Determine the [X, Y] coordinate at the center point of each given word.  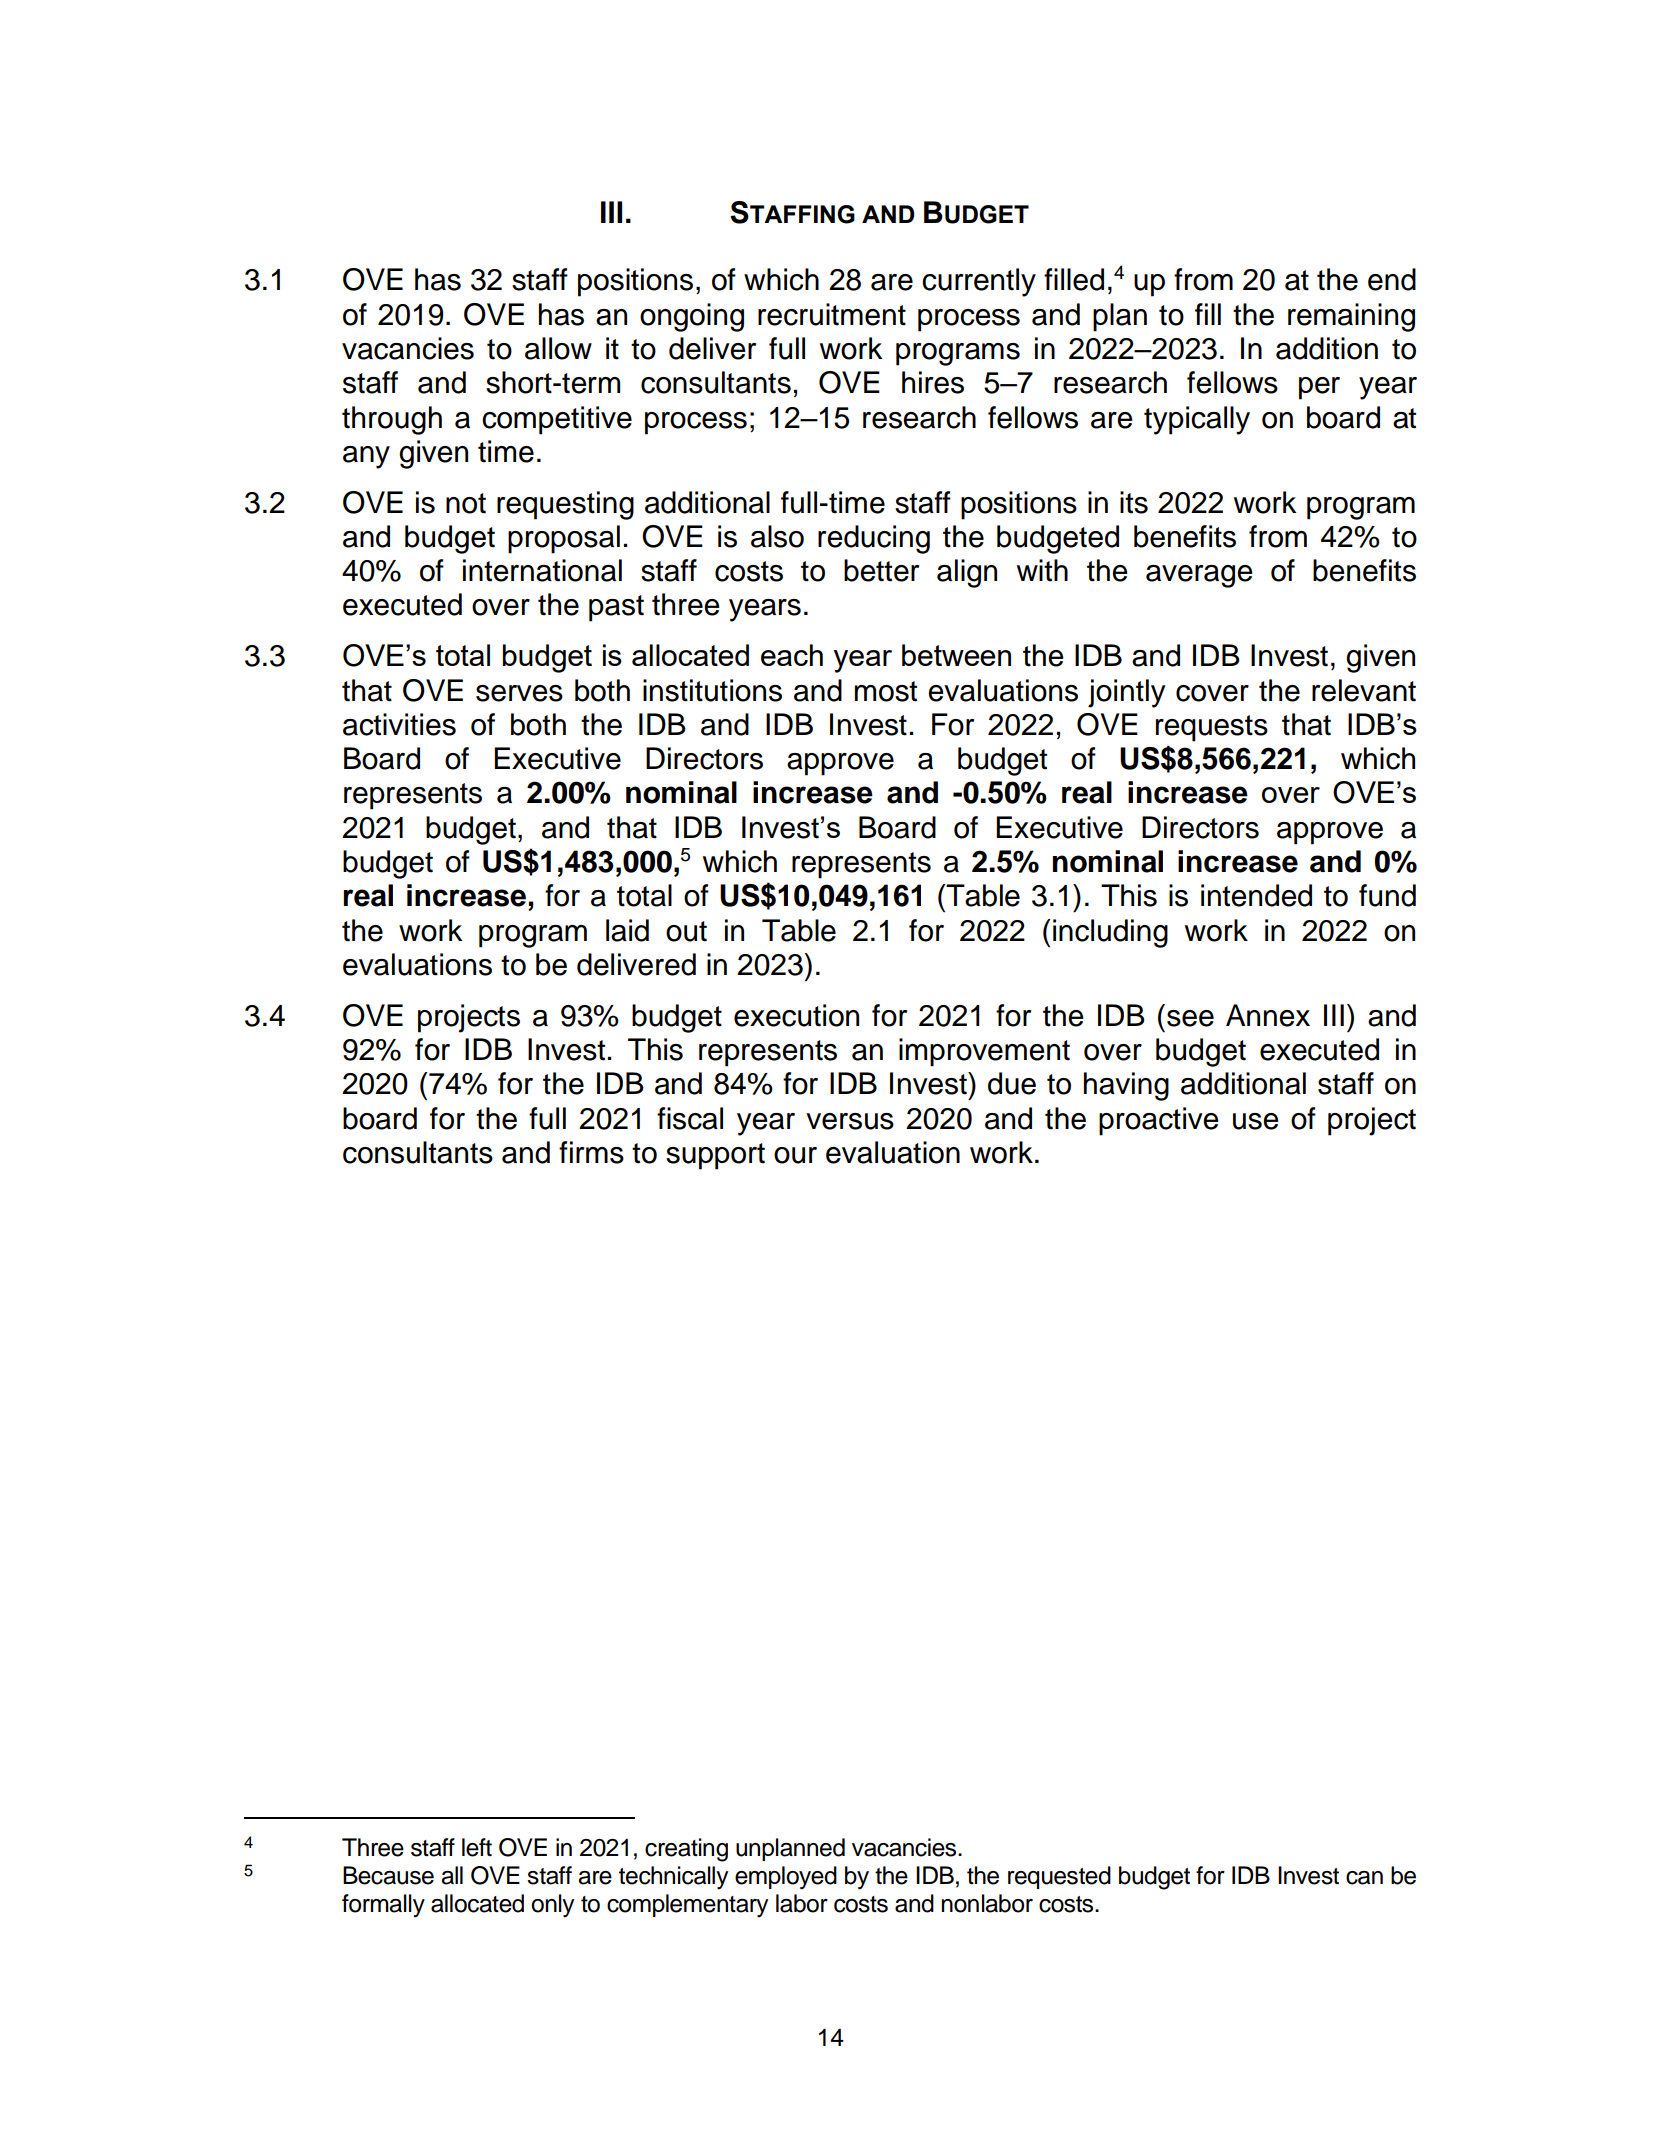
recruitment [832, 314]
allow [558, 348]
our [795, 1155]
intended [1256, 895]
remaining [1351, 317]
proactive [1159, 1121]
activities [399, 724]
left [477, 1847]
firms [591, 1152]
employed [786, 1878]
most [886, 691]
